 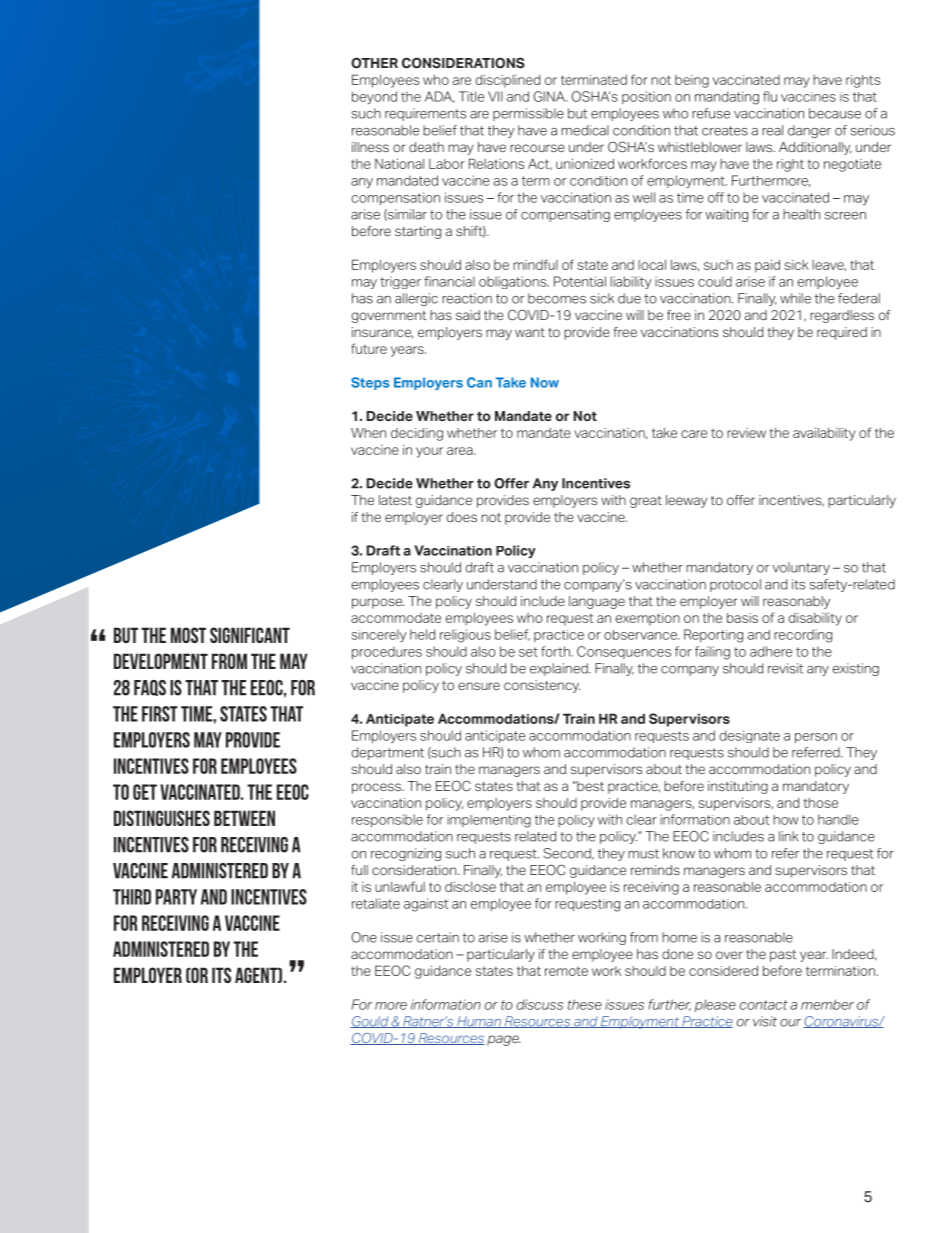 I want to click on Gould, so click(x=370, y=1022).
